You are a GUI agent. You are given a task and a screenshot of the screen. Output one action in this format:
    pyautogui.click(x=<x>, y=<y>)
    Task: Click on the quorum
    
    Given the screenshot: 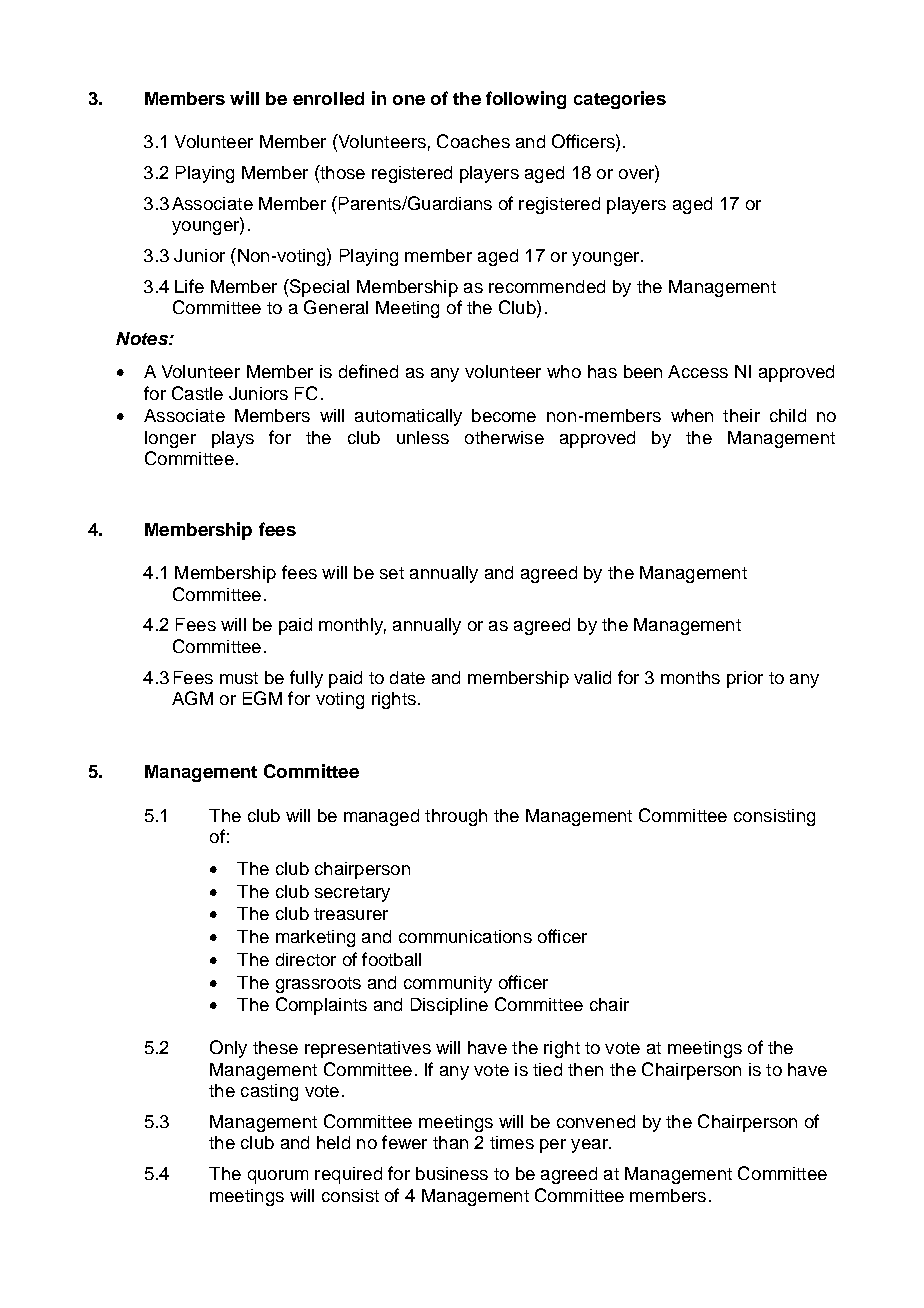 What is the action you would take?
    pyautogui.click(x=278, y=1177)
